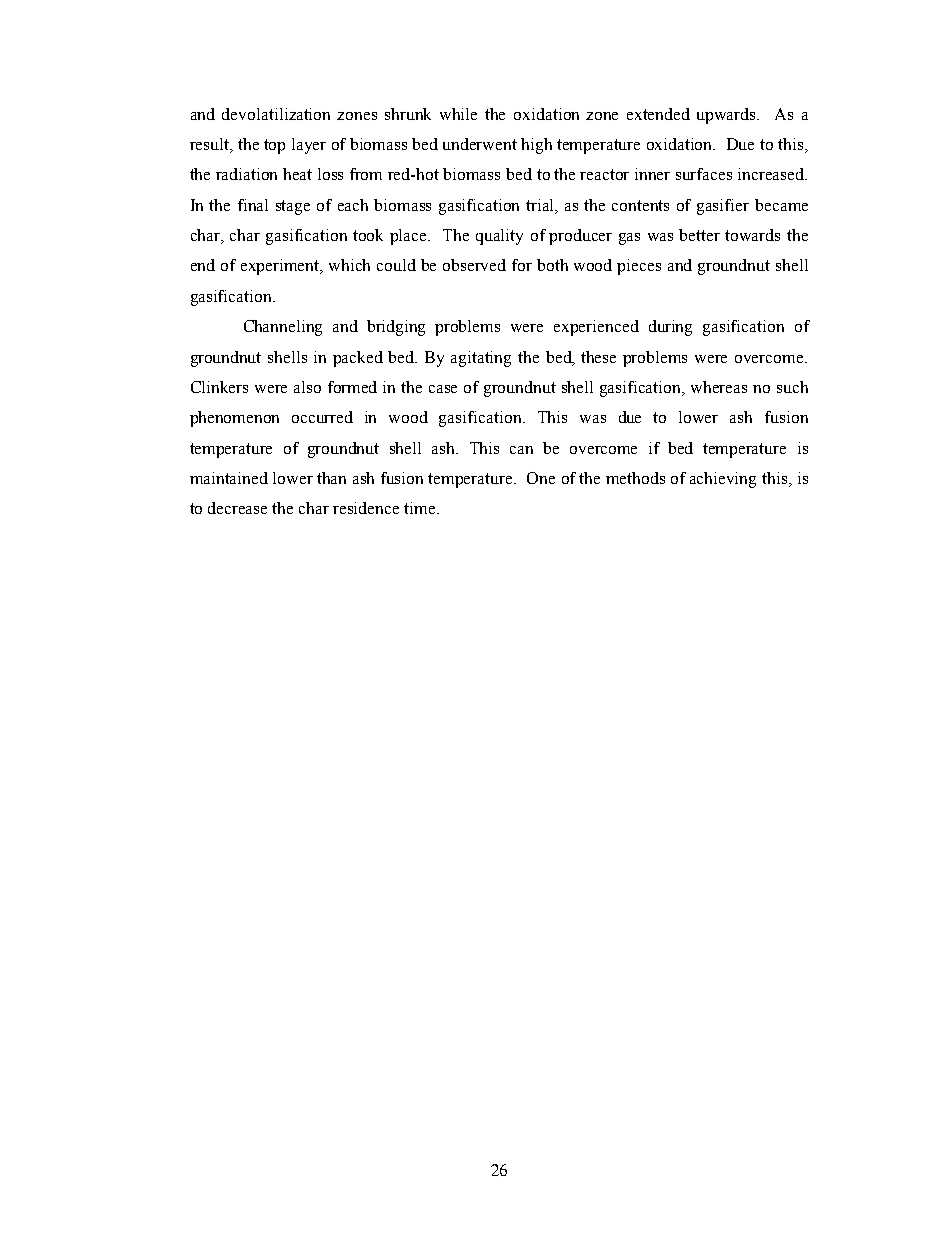 The width and height of the page is (952, 1233). What do you see at coordinates (458, 114) in the page?
I see `while` at bounding box center [458, 114].
